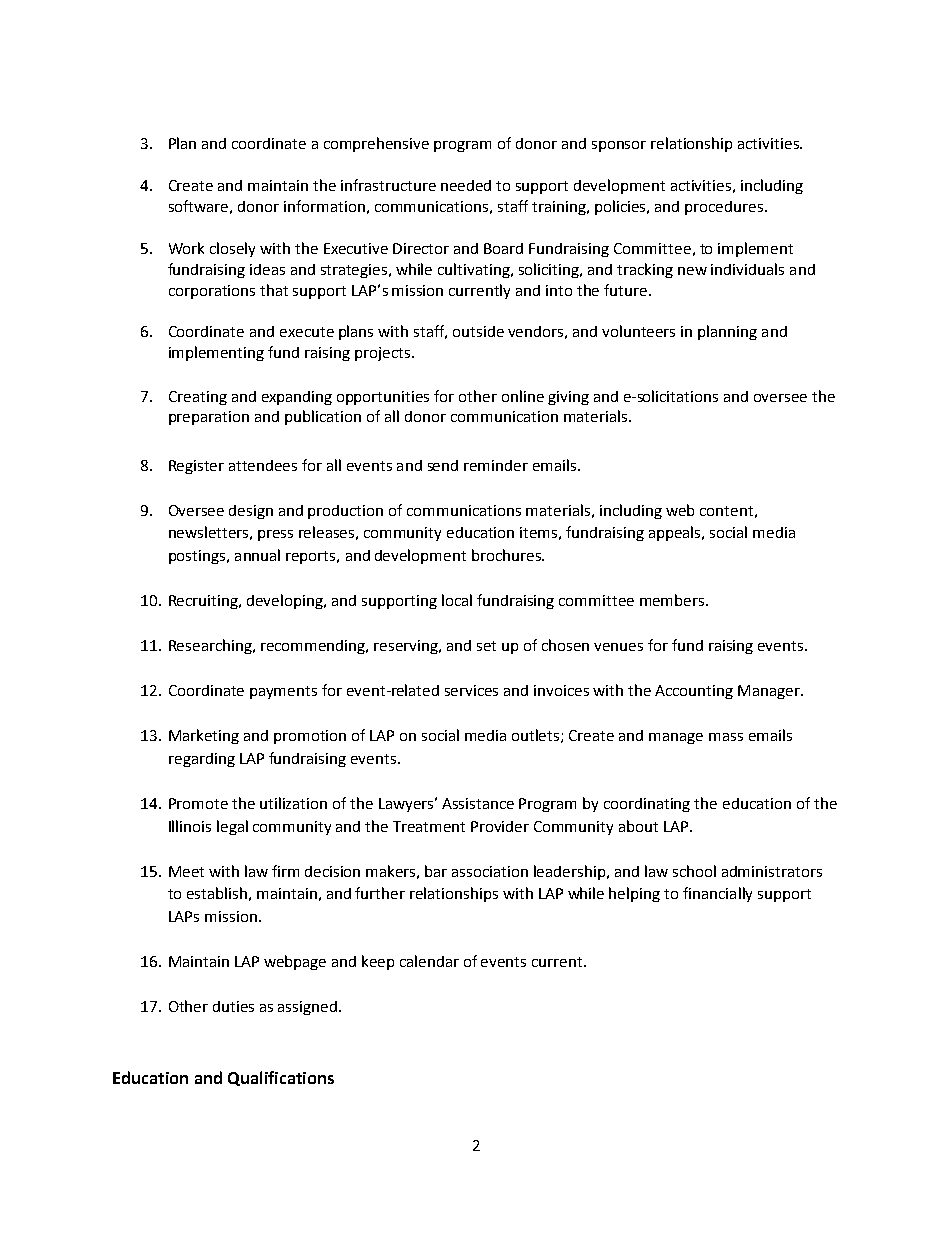 Image resolution: width=952 pixels, height=1233 pixels. Describe the element at coordinates (694, 871) in the screenshot. I see `school` at that location.
